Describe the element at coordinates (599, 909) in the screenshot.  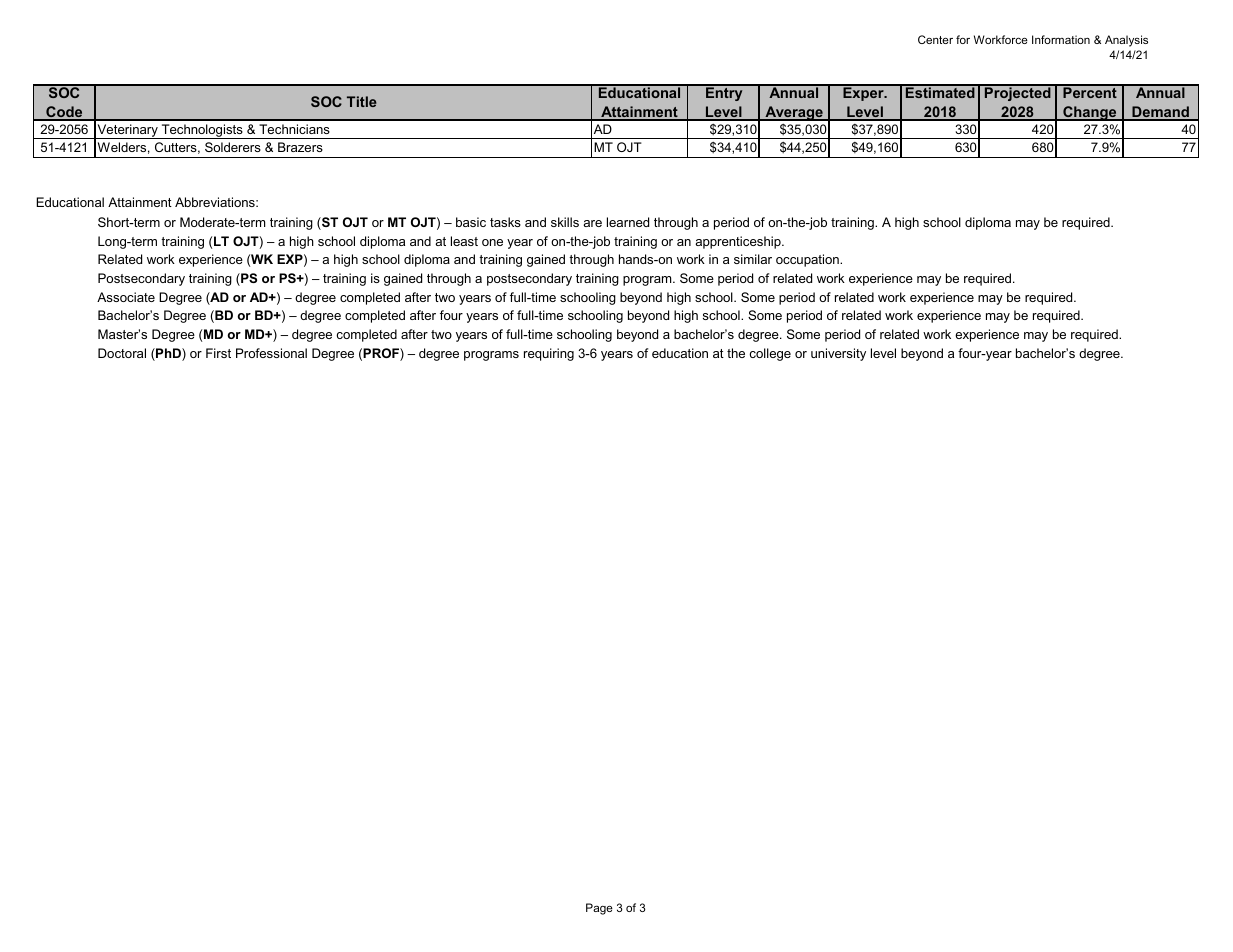
I see `Page` at that location.
